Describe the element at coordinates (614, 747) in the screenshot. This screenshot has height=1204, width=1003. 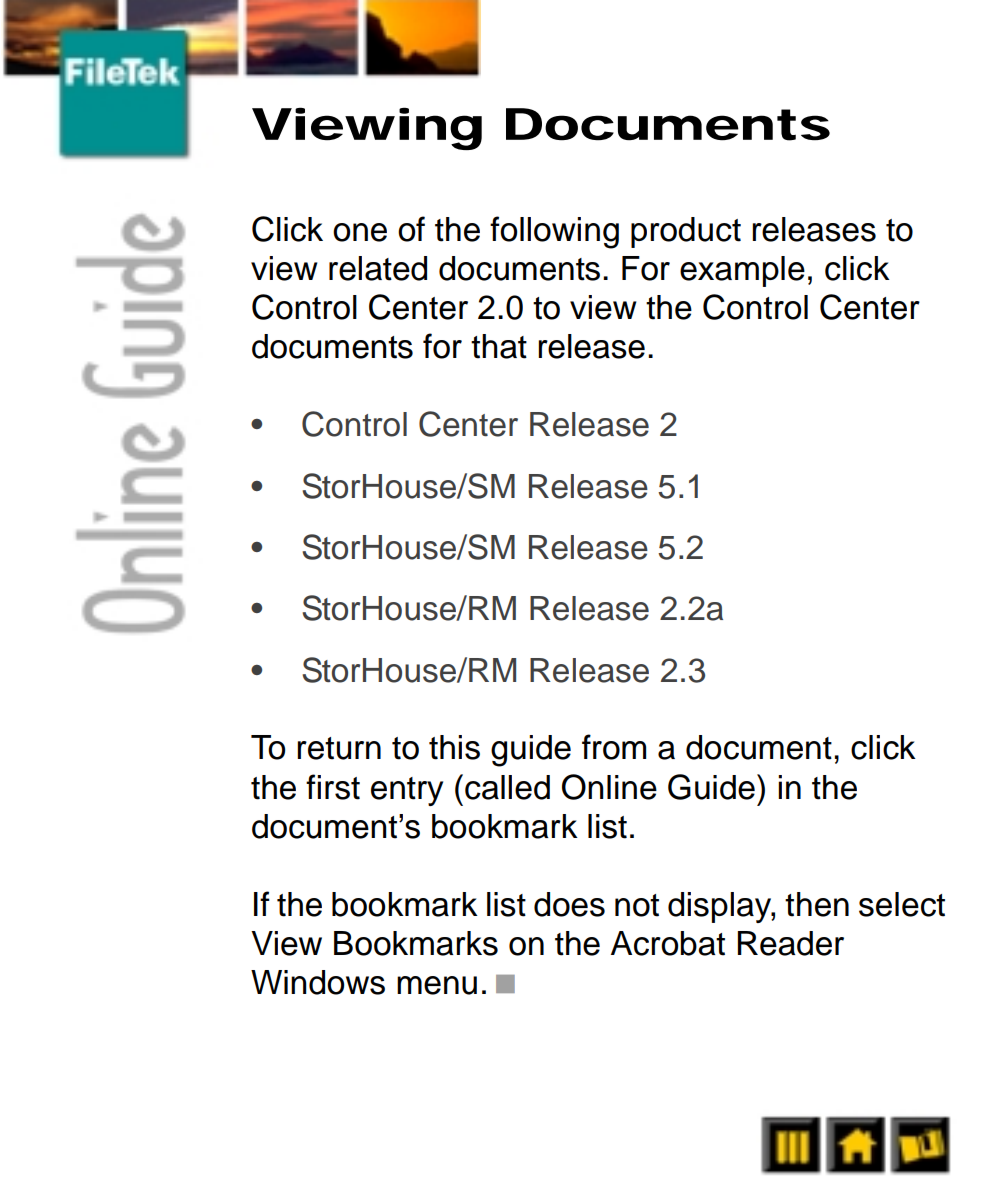
I see `from` at that location.
